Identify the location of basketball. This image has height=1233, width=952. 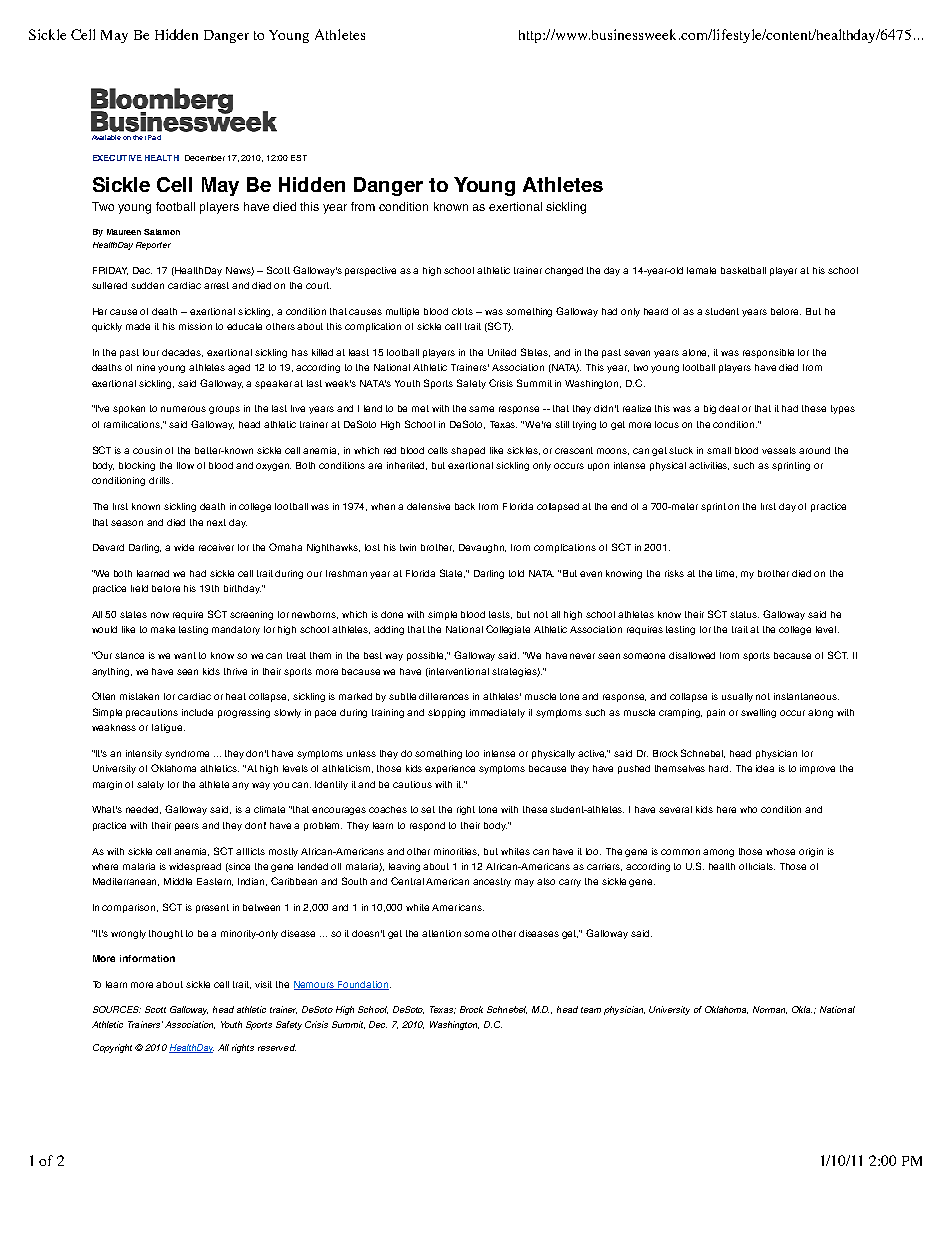
(743, 270).
